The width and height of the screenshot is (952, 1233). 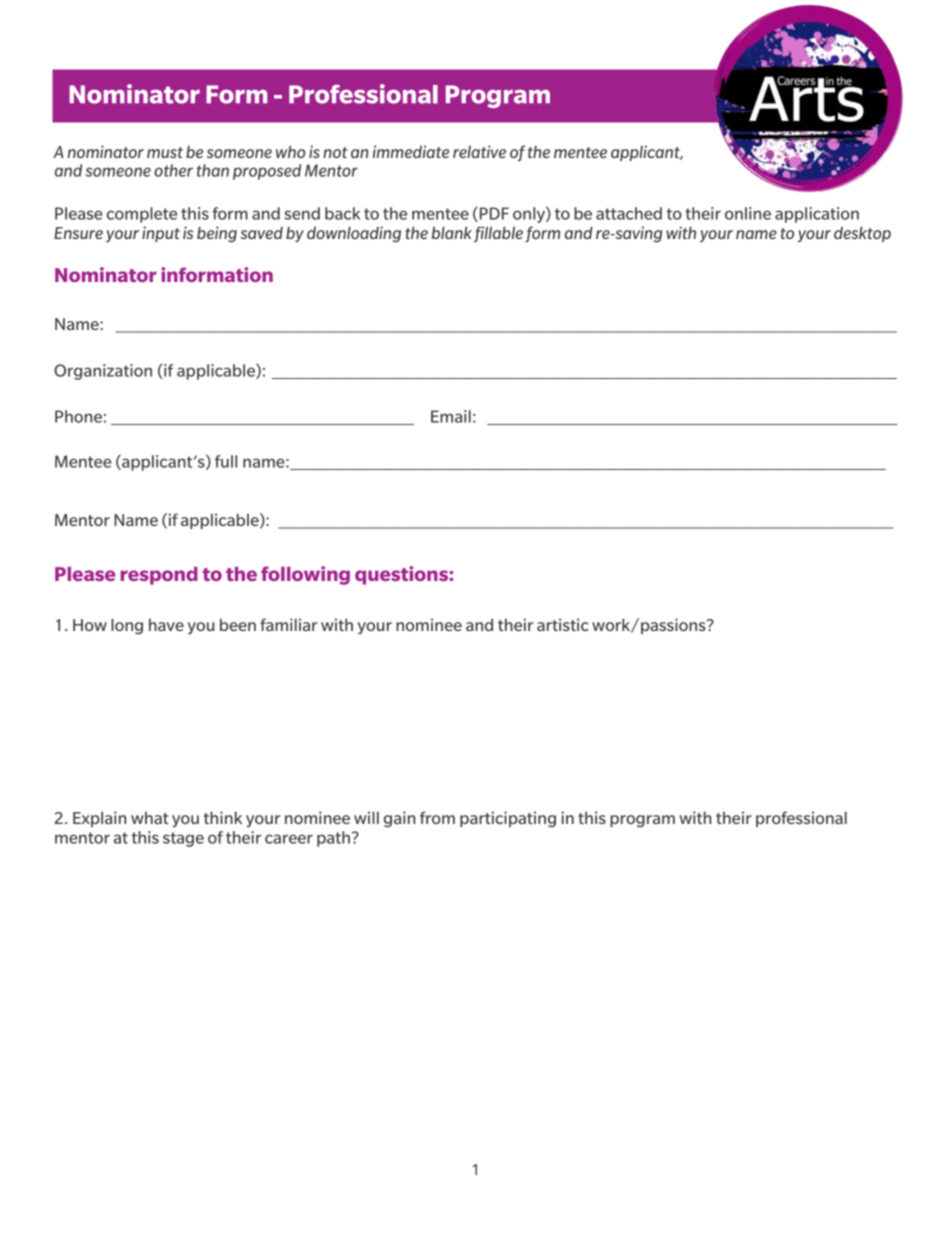 What do you see at coordinates (150, 818) in the screenshot?
I see `what` at bounding box center [150, 818].
